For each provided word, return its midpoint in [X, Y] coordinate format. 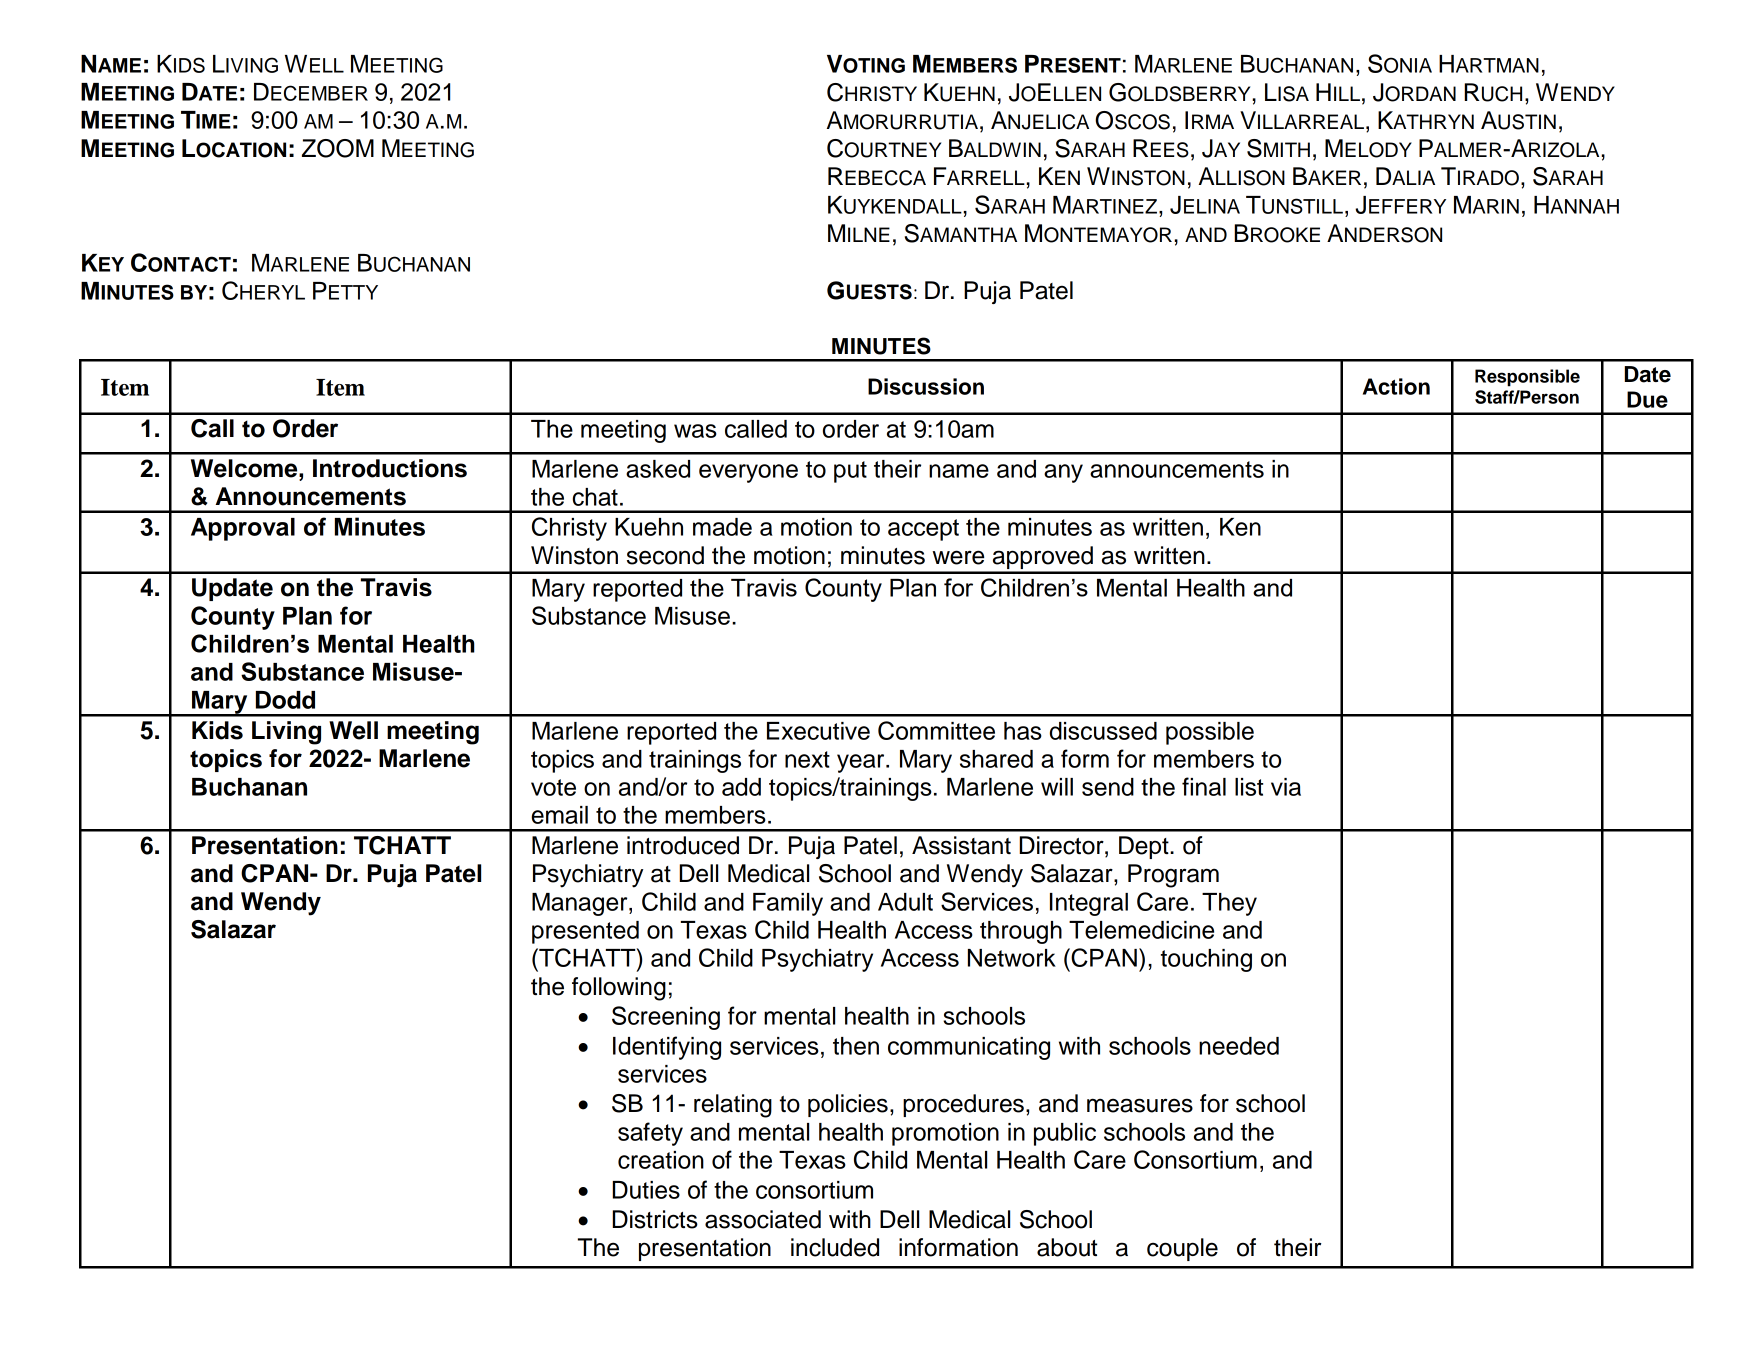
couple [1182, 1249]
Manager [581, 904]
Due [1647, 399]
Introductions [390, 468]
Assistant [961, 845]
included [835, 1247]
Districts [655, 1219]
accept [923, 530]
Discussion [926, 386]
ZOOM [338, 148]
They [1229, 904]
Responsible [1527, 378]
